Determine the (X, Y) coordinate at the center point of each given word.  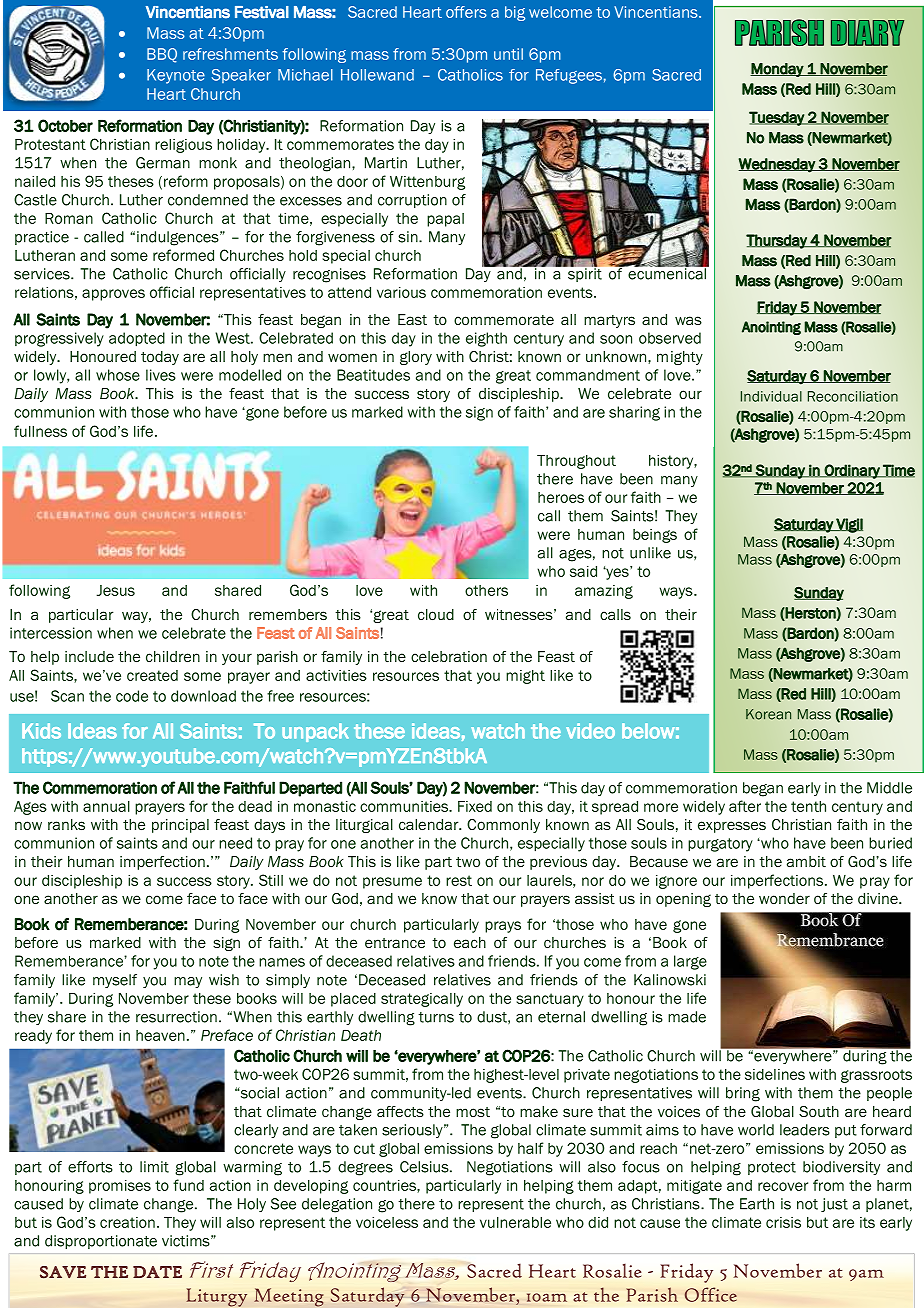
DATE (157, 1272)
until (508, 54)
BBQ (162, 55)
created (152, 675)
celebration (449, 656)
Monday (777, 70)
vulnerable (515, 1222)
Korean (768, 714)
